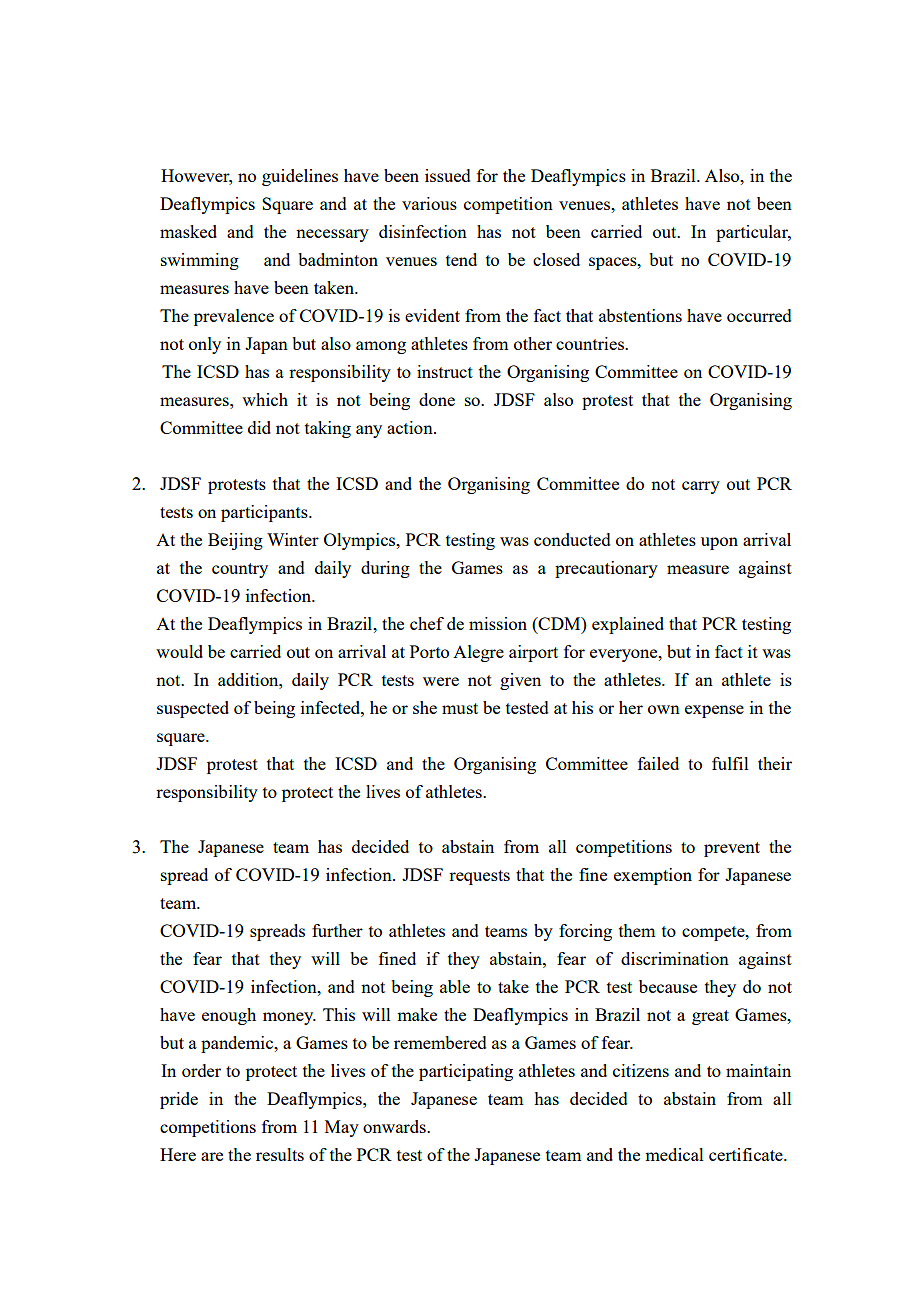 The width and height of the screenshot is (924, 1308). What do you see at coordinates (179, 651) in the screenshot?
I see `would` at bounding box center [179, 651].
